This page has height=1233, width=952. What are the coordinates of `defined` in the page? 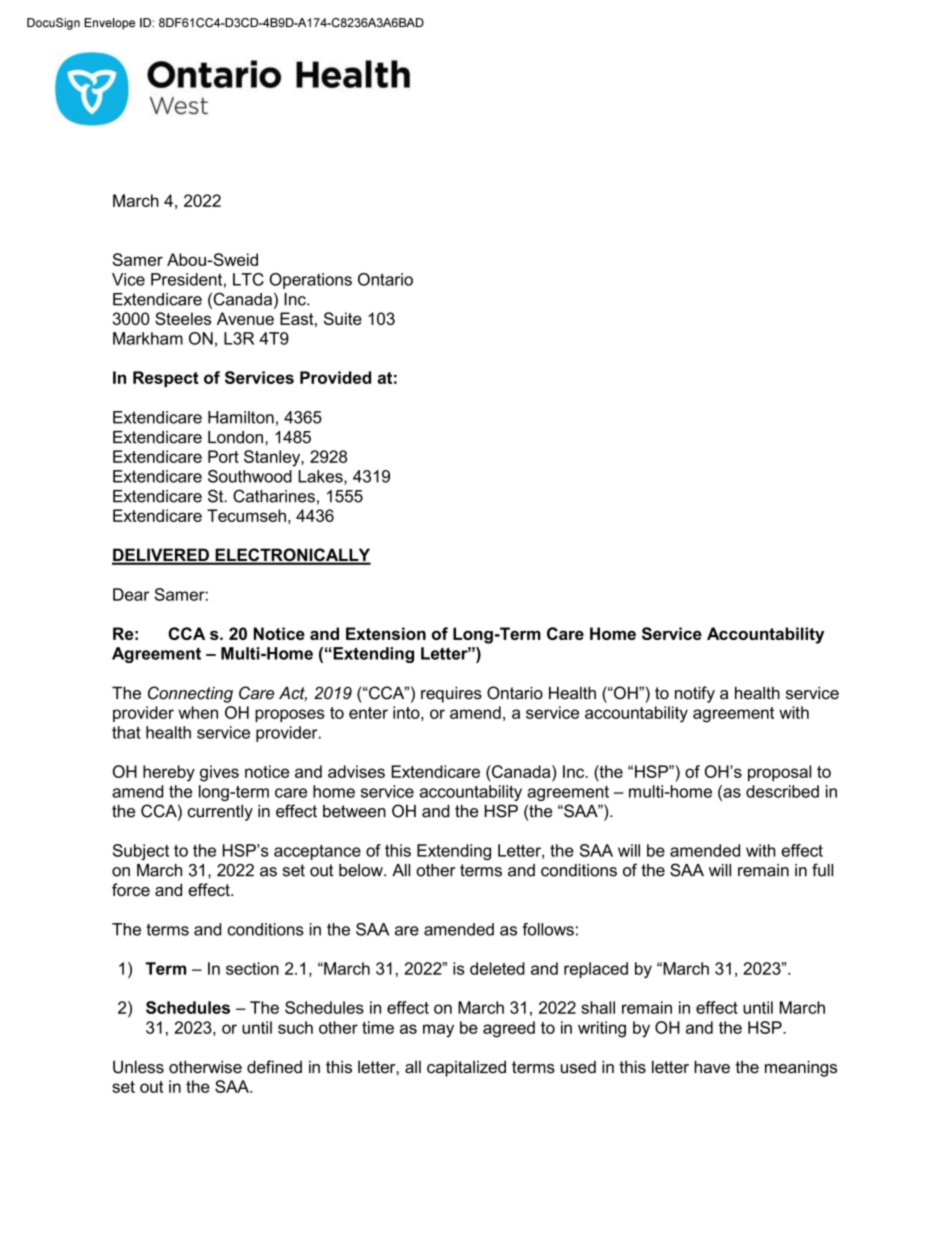 It's located at (274, 1067).
